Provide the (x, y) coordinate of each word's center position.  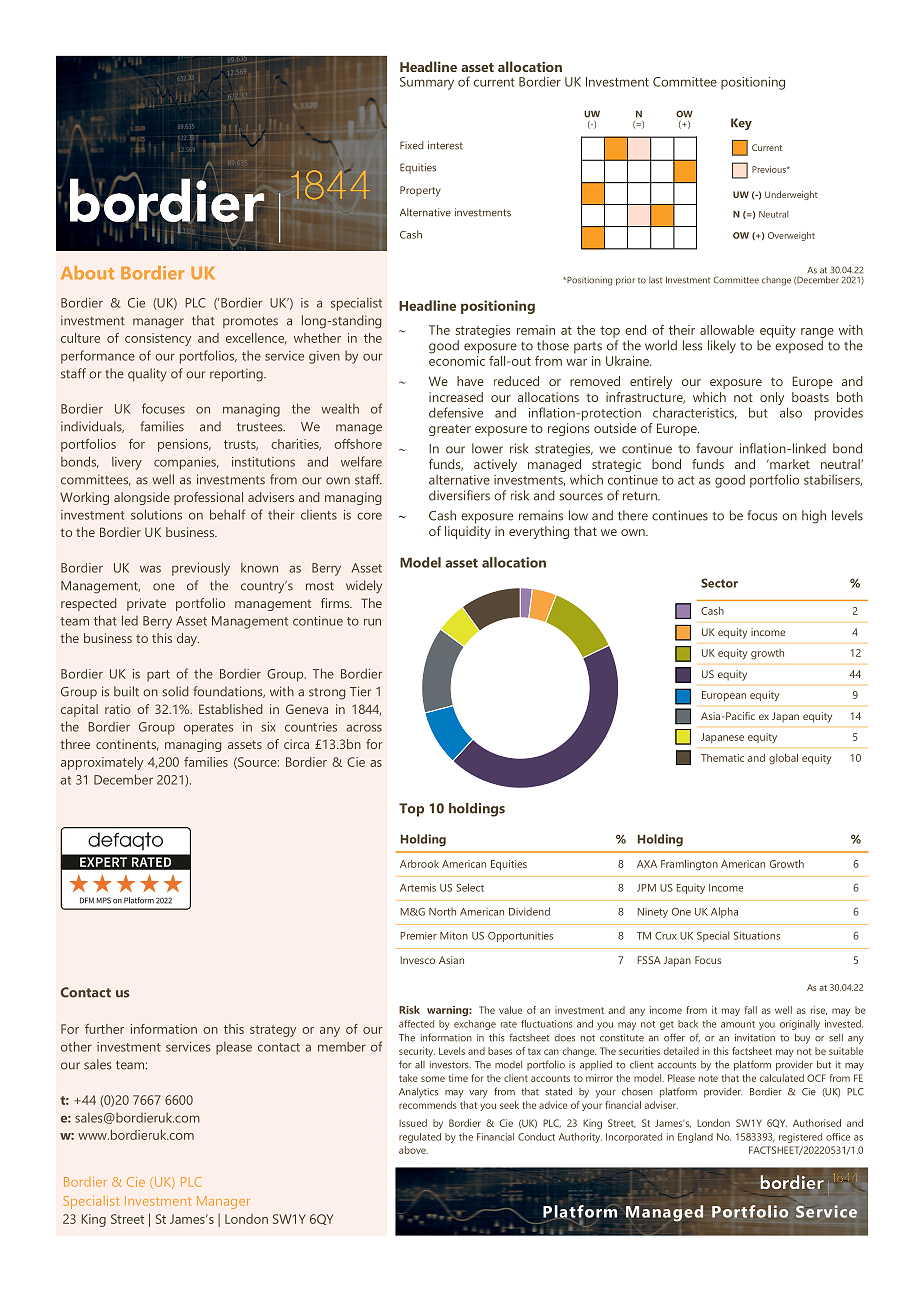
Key (741, 124)
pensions (184, 445)
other (76, 1046)
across (364, 728)
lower (487, 448)
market (789, 464)
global (783, 759)
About (87, 273)
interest (445, 145)
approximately (102, 763)
